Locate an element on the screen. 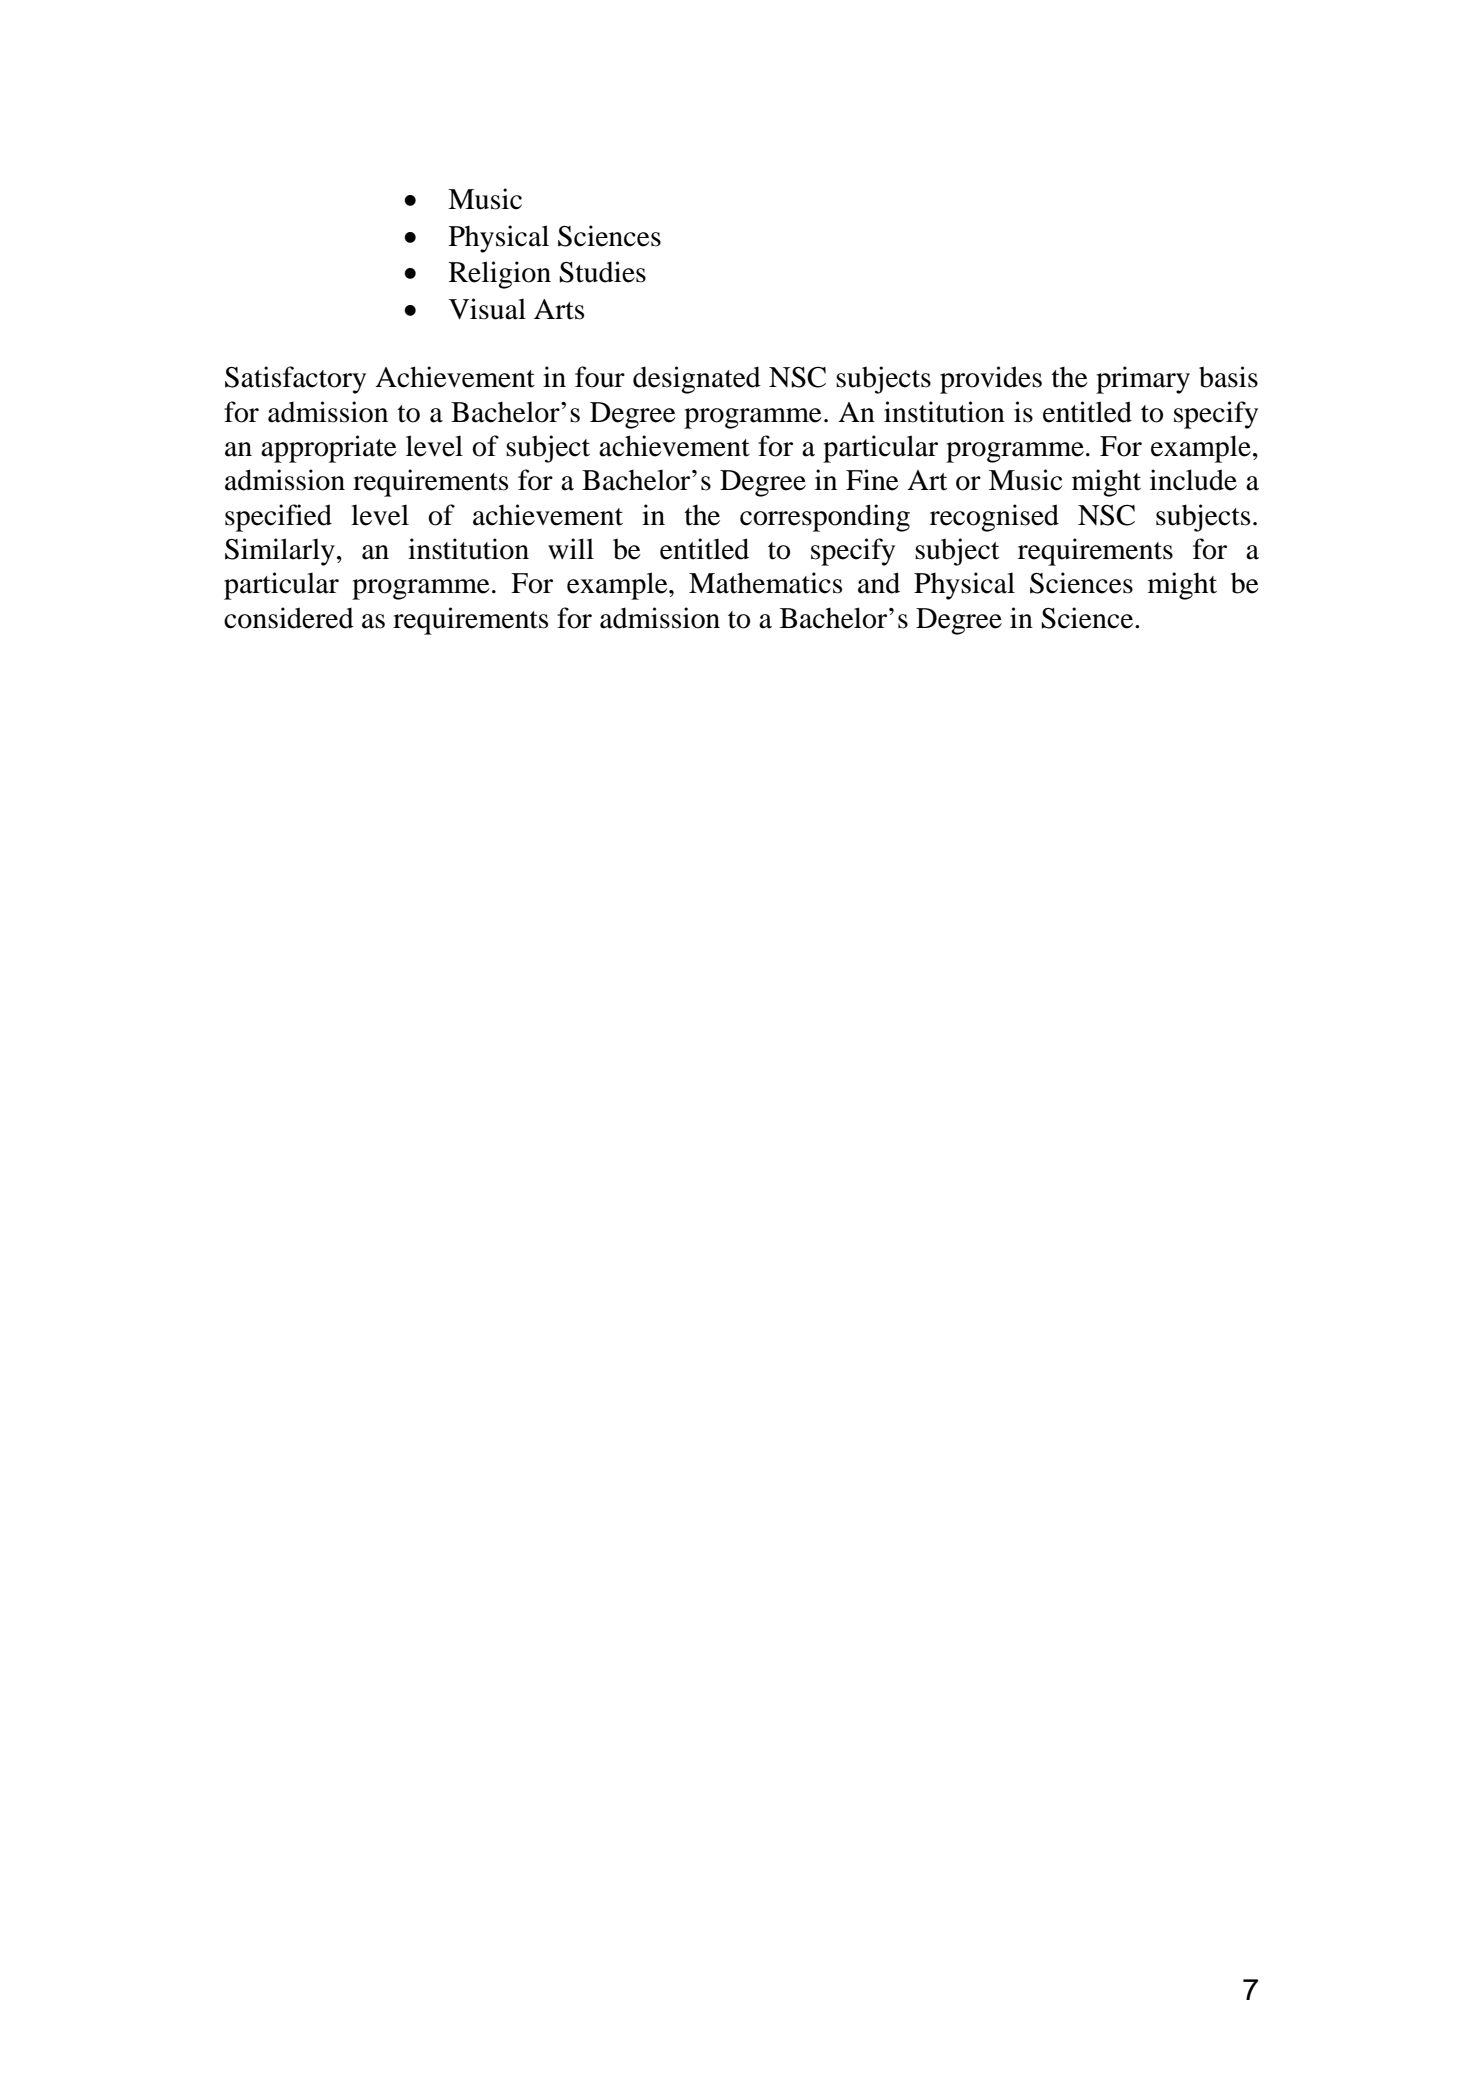 The image size is (1482, 2097). Satisfactory is located at coordinates (295, 380).
